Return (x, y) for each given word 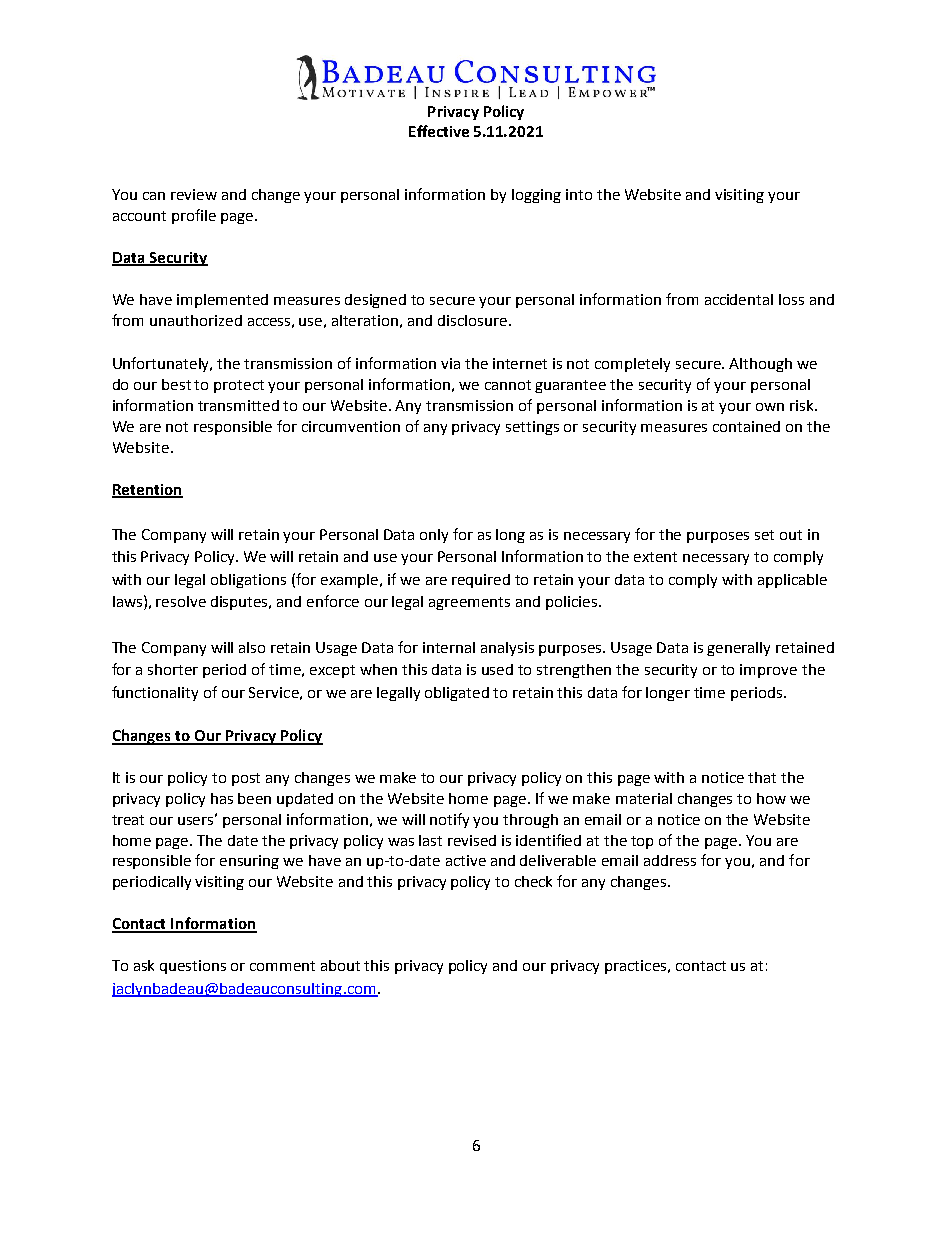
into (579, 194)
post (246, 779)
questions (193, 967)
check (533, 881)
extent (655, 557)
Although (760, 365)
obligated (457, 694)
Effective (439, 131)
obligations (248, 581)
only (434, 536)
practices (637, 967)
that (762, 777)
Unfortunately (162, 364)
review (194, 194)
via (450, 363)
